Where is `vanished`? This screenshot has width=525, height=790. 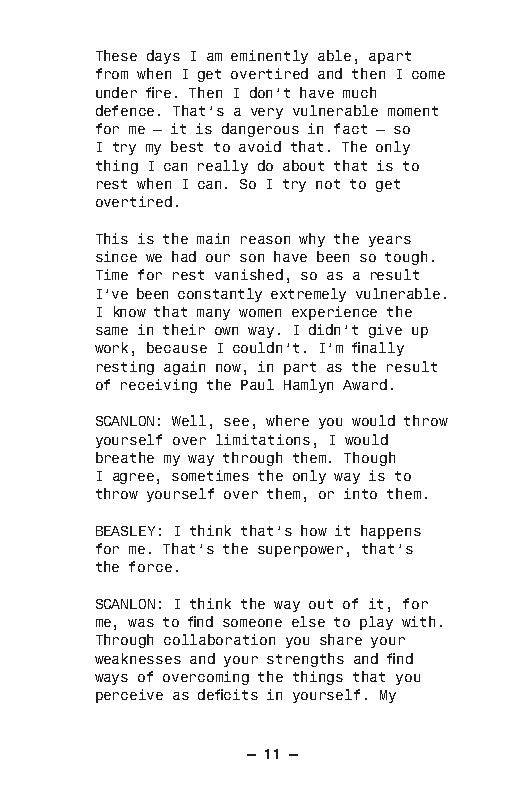 vanished is located at coordinates (249, 274).
